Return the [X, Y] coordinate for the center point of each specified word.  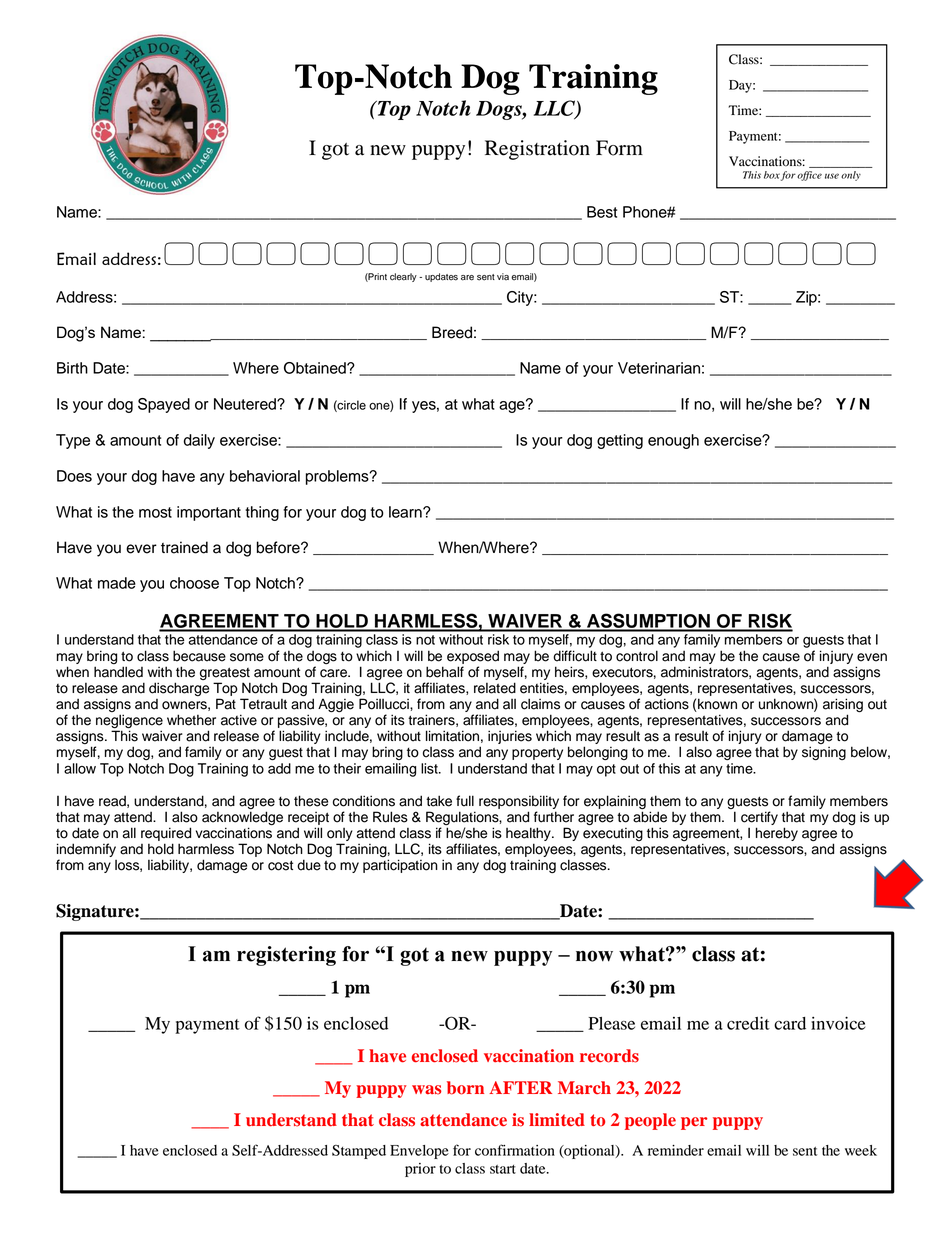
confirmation [515, 1150]
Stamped [359, 1152]
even [872, 657]
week [861, 1150]
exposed [473, 657]
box [772, 175]
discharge [179, 689]
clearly [403, 277]
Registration [537, 150]
